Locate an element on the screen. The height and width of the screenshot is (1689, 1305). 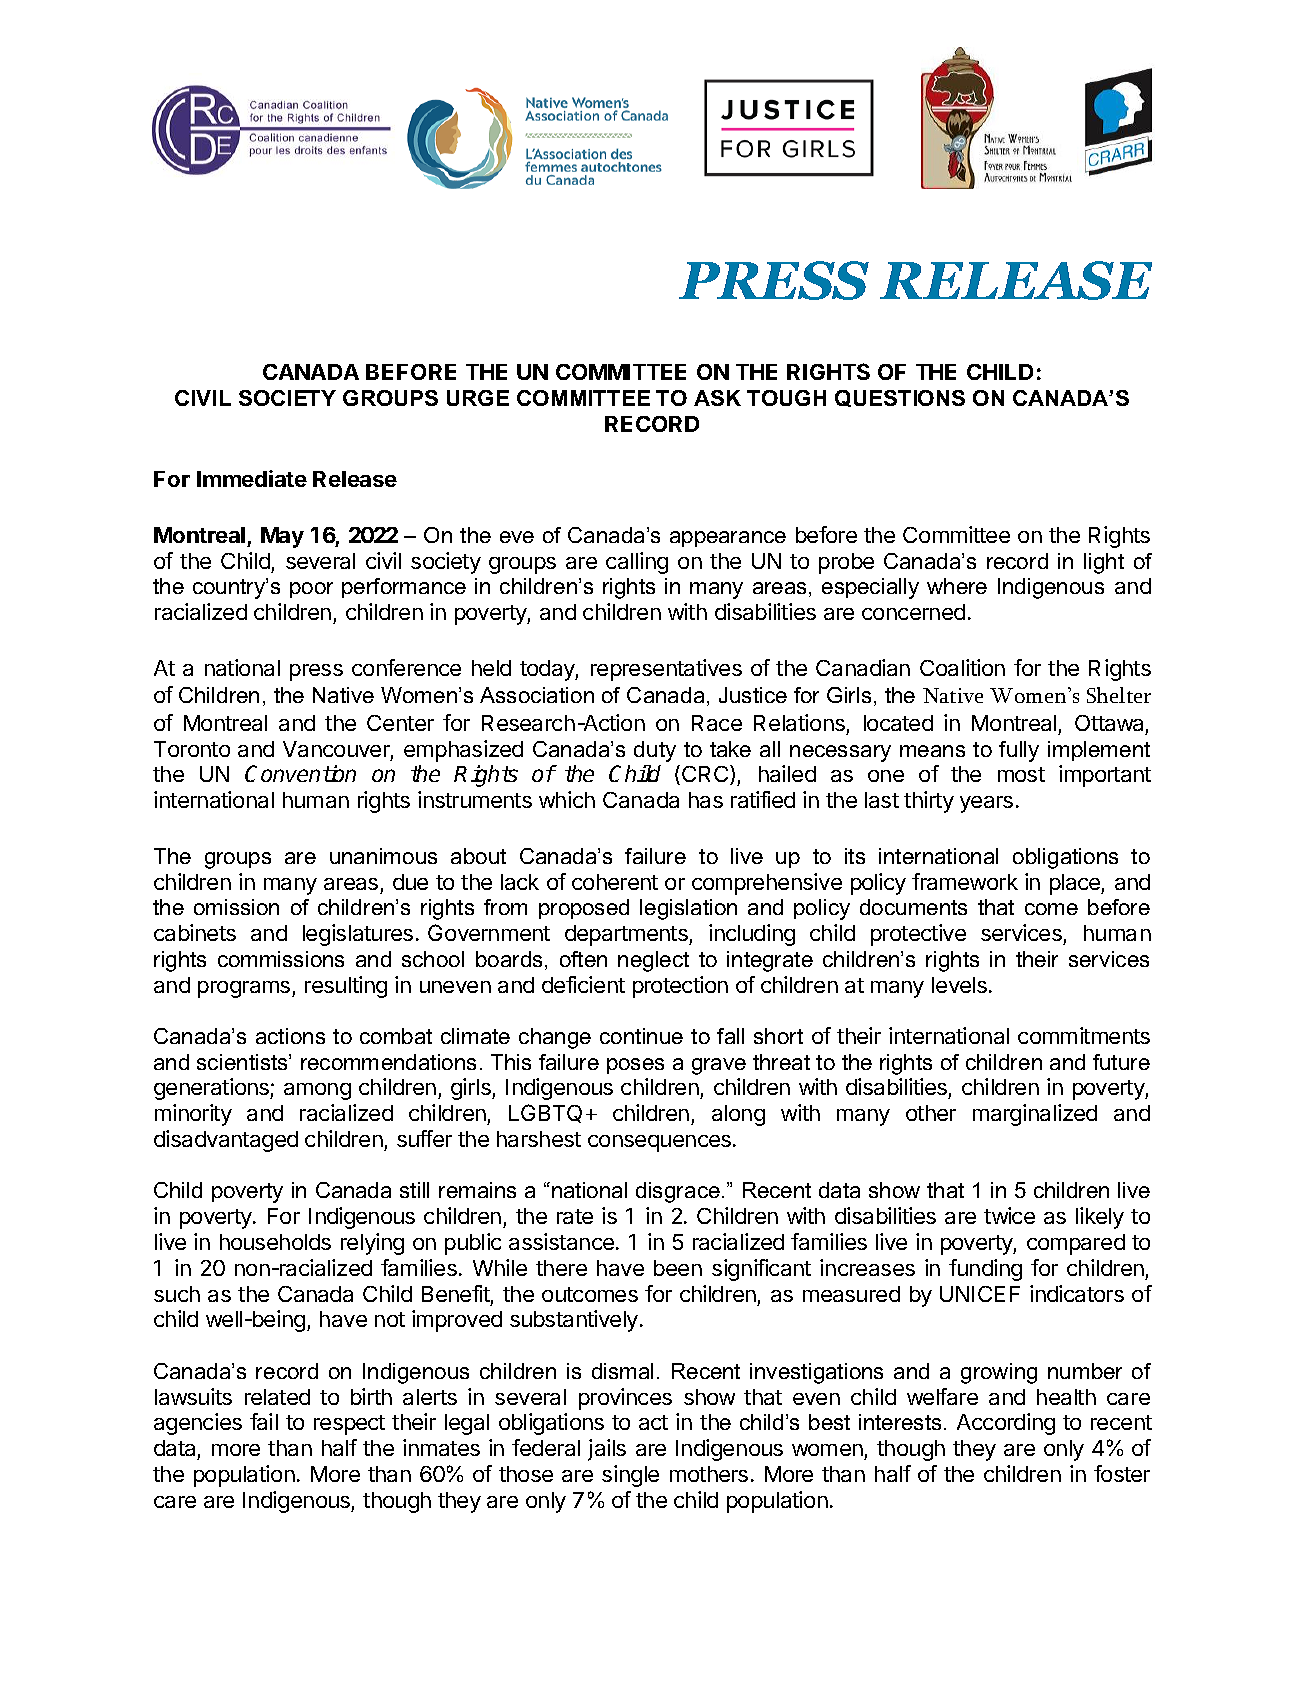
Immediate is located at coordinates (252, 478).
